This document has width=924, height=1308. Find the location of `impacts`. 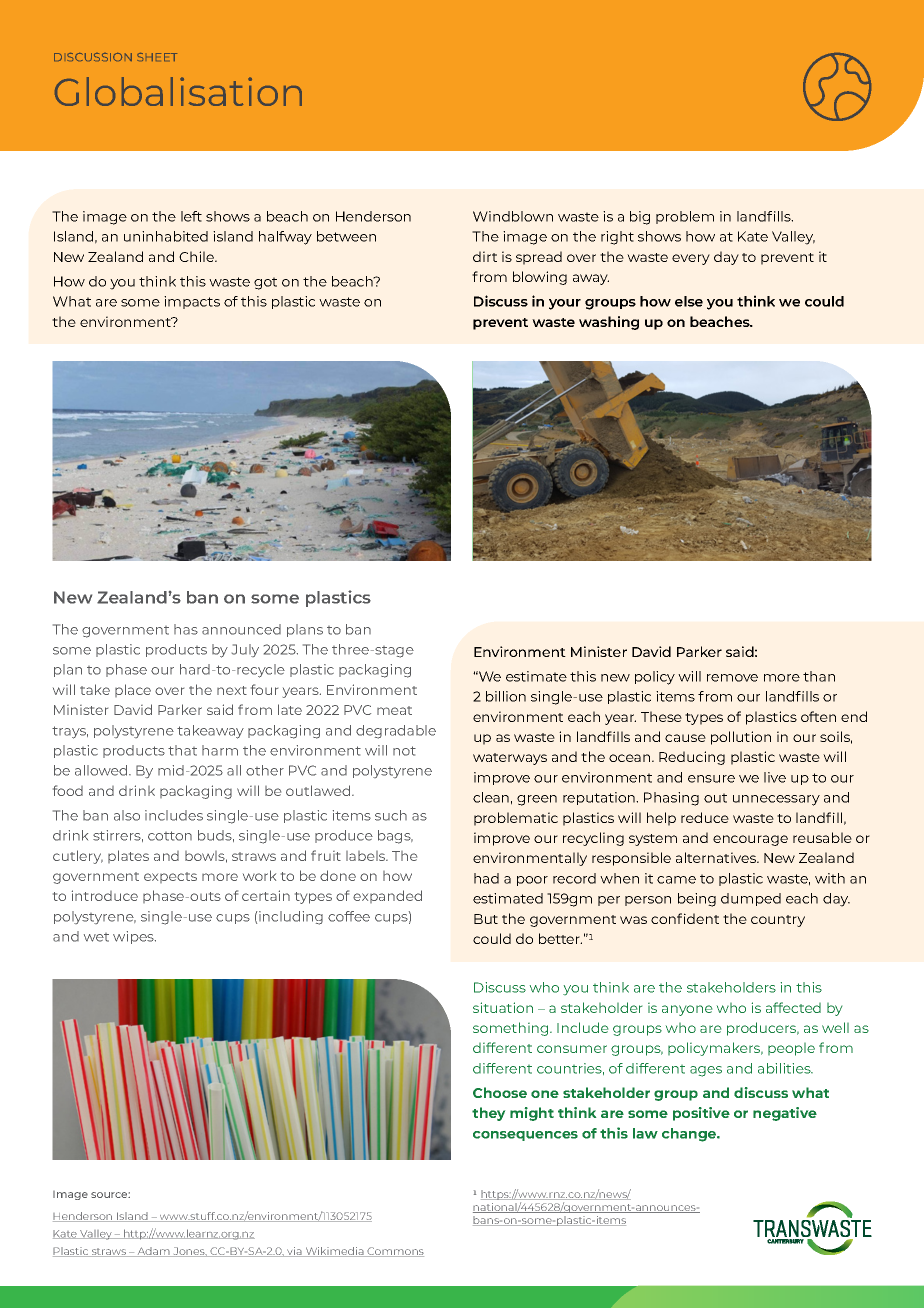

impacts is located at coordinates (192, 302).
